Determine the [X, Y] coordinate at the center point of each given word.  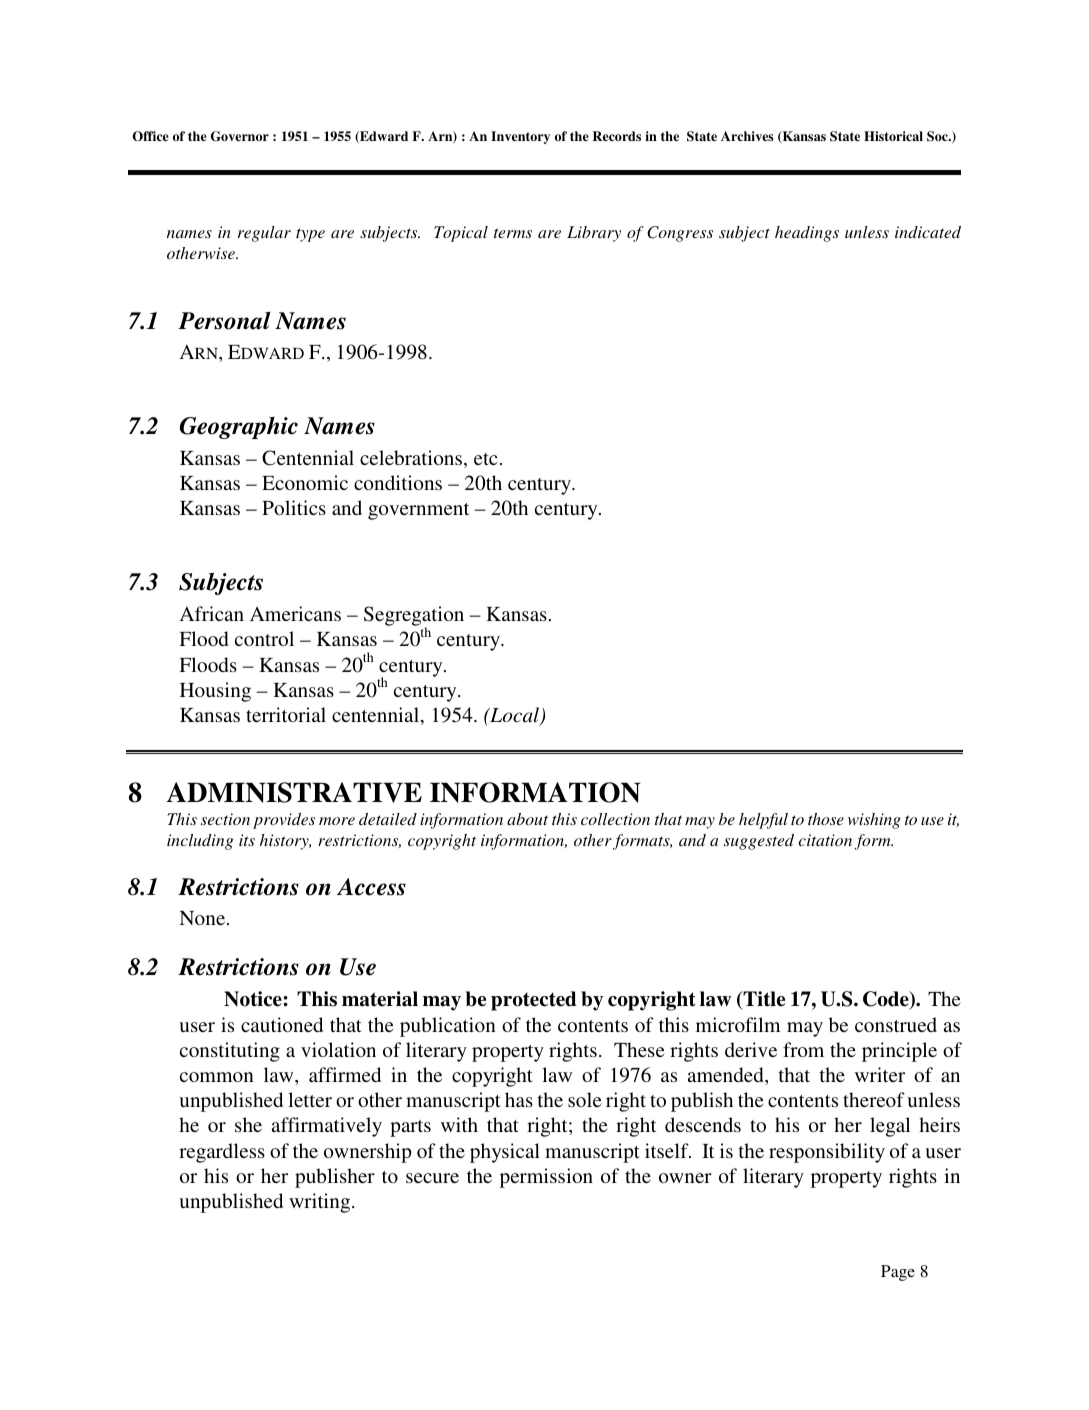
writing [321, 1203]
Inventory [520, 137]
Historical [893, 136]
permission [546, 1178]
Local [515, 716]
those [826, 819]
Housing [215, 692]
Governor [240, 136]
